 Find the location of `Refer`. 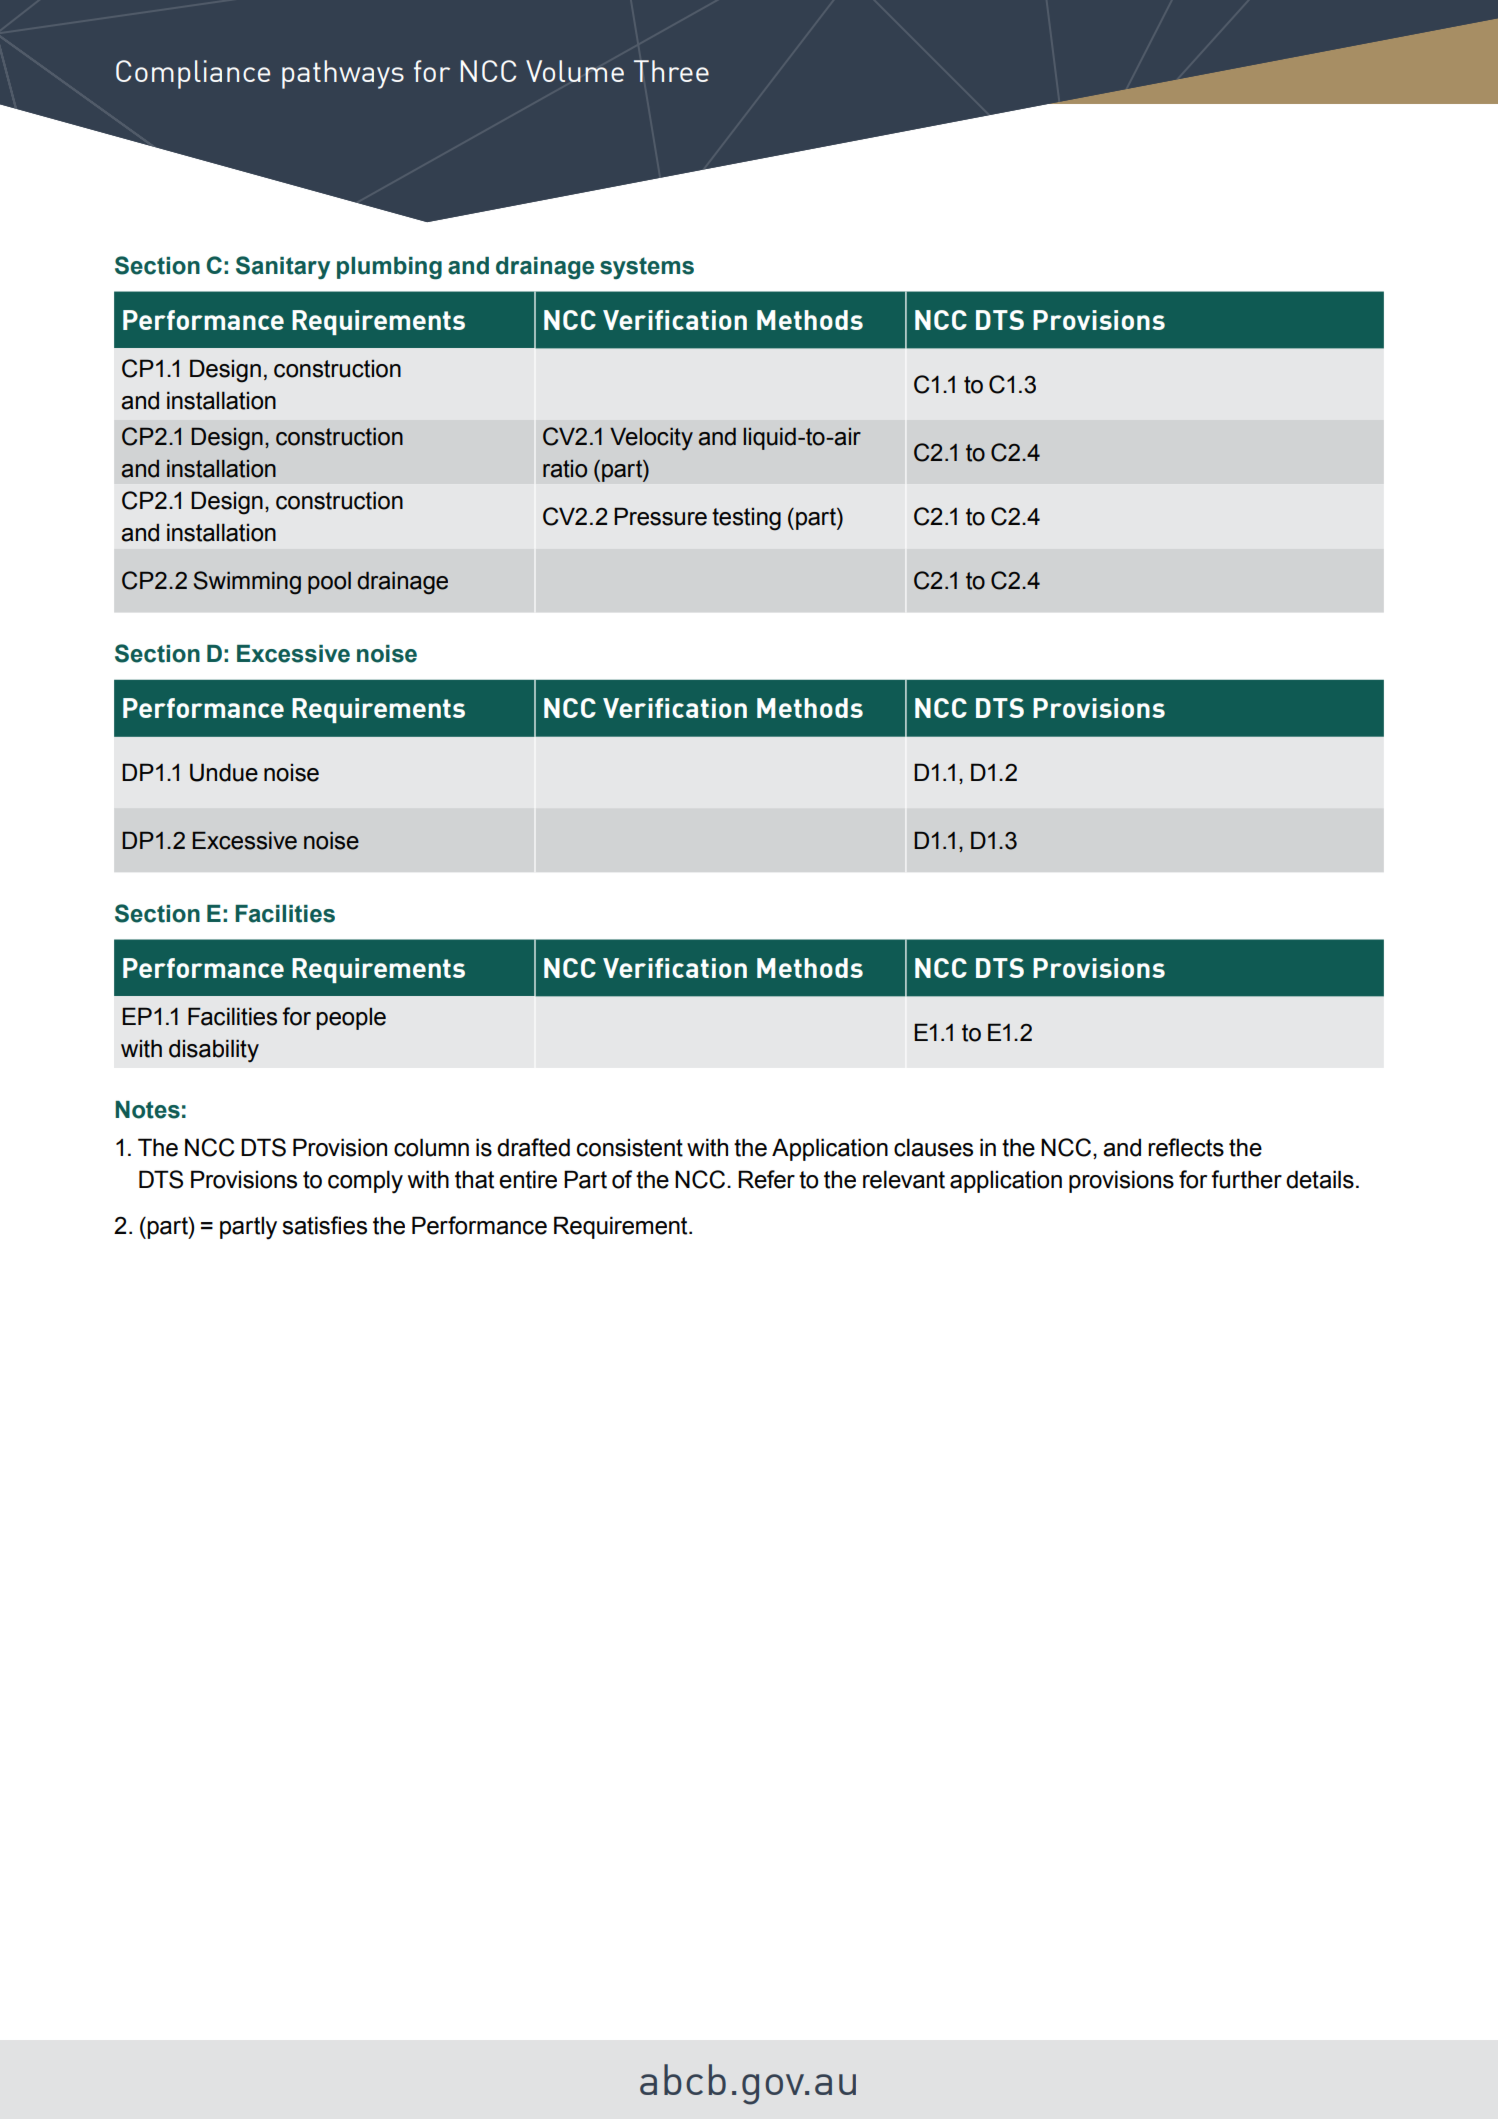

Refer is located at coordinates (766, 1179).
